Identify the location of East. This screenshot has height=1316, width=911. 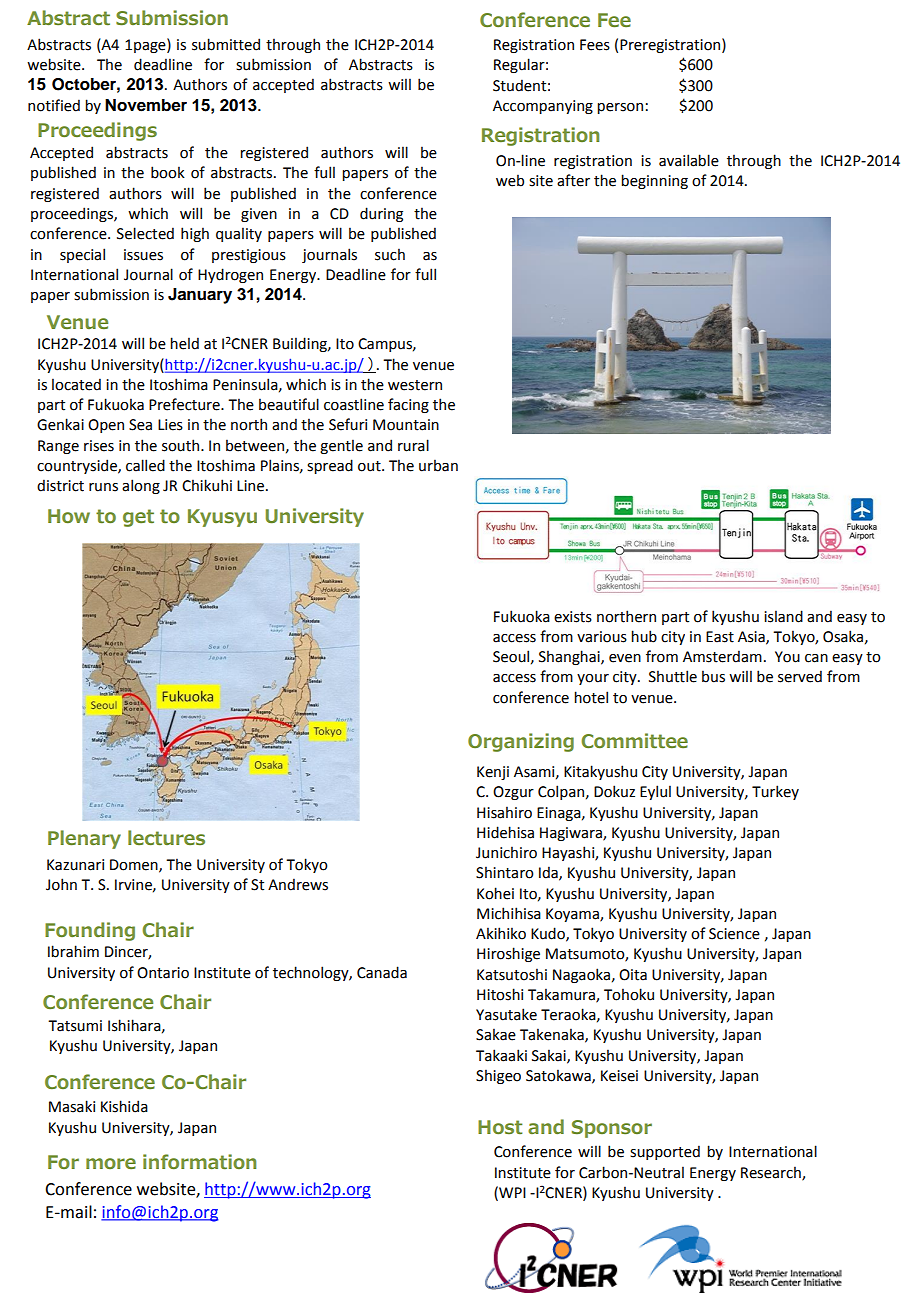
(720, 637).
